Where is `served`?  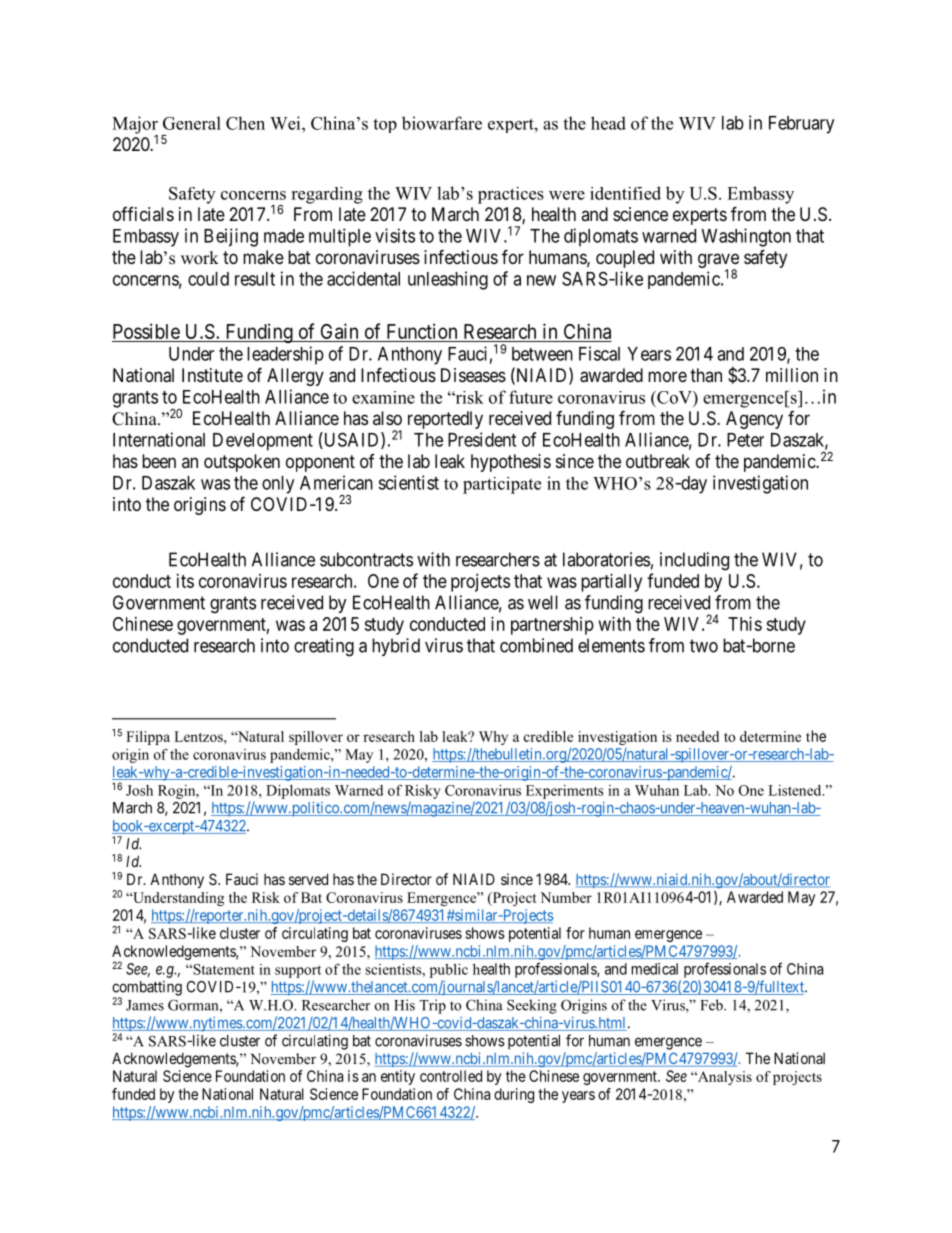 served is located at coordinates (308, 879).
